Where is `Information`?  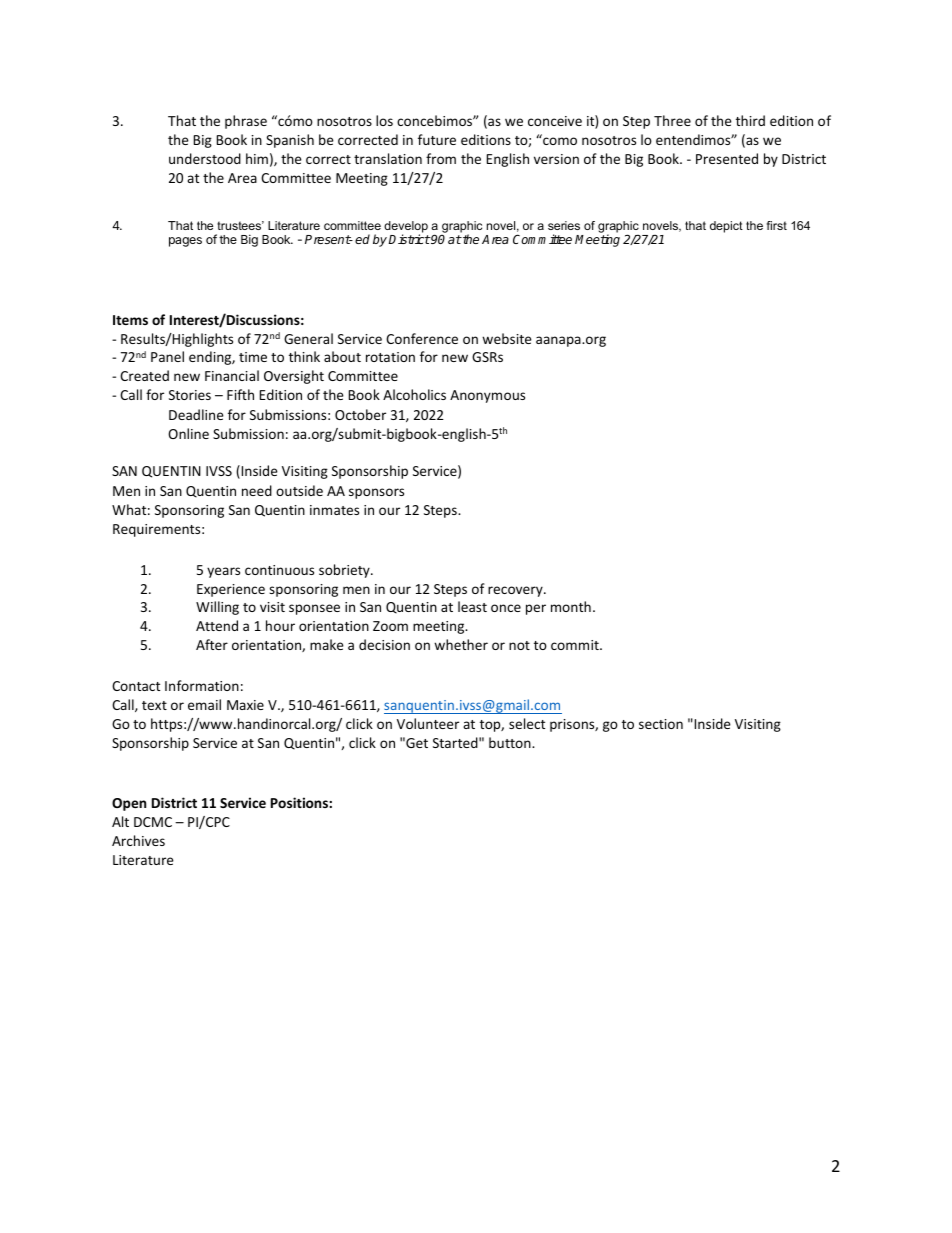
Information is located at coordinates (202, 685).
